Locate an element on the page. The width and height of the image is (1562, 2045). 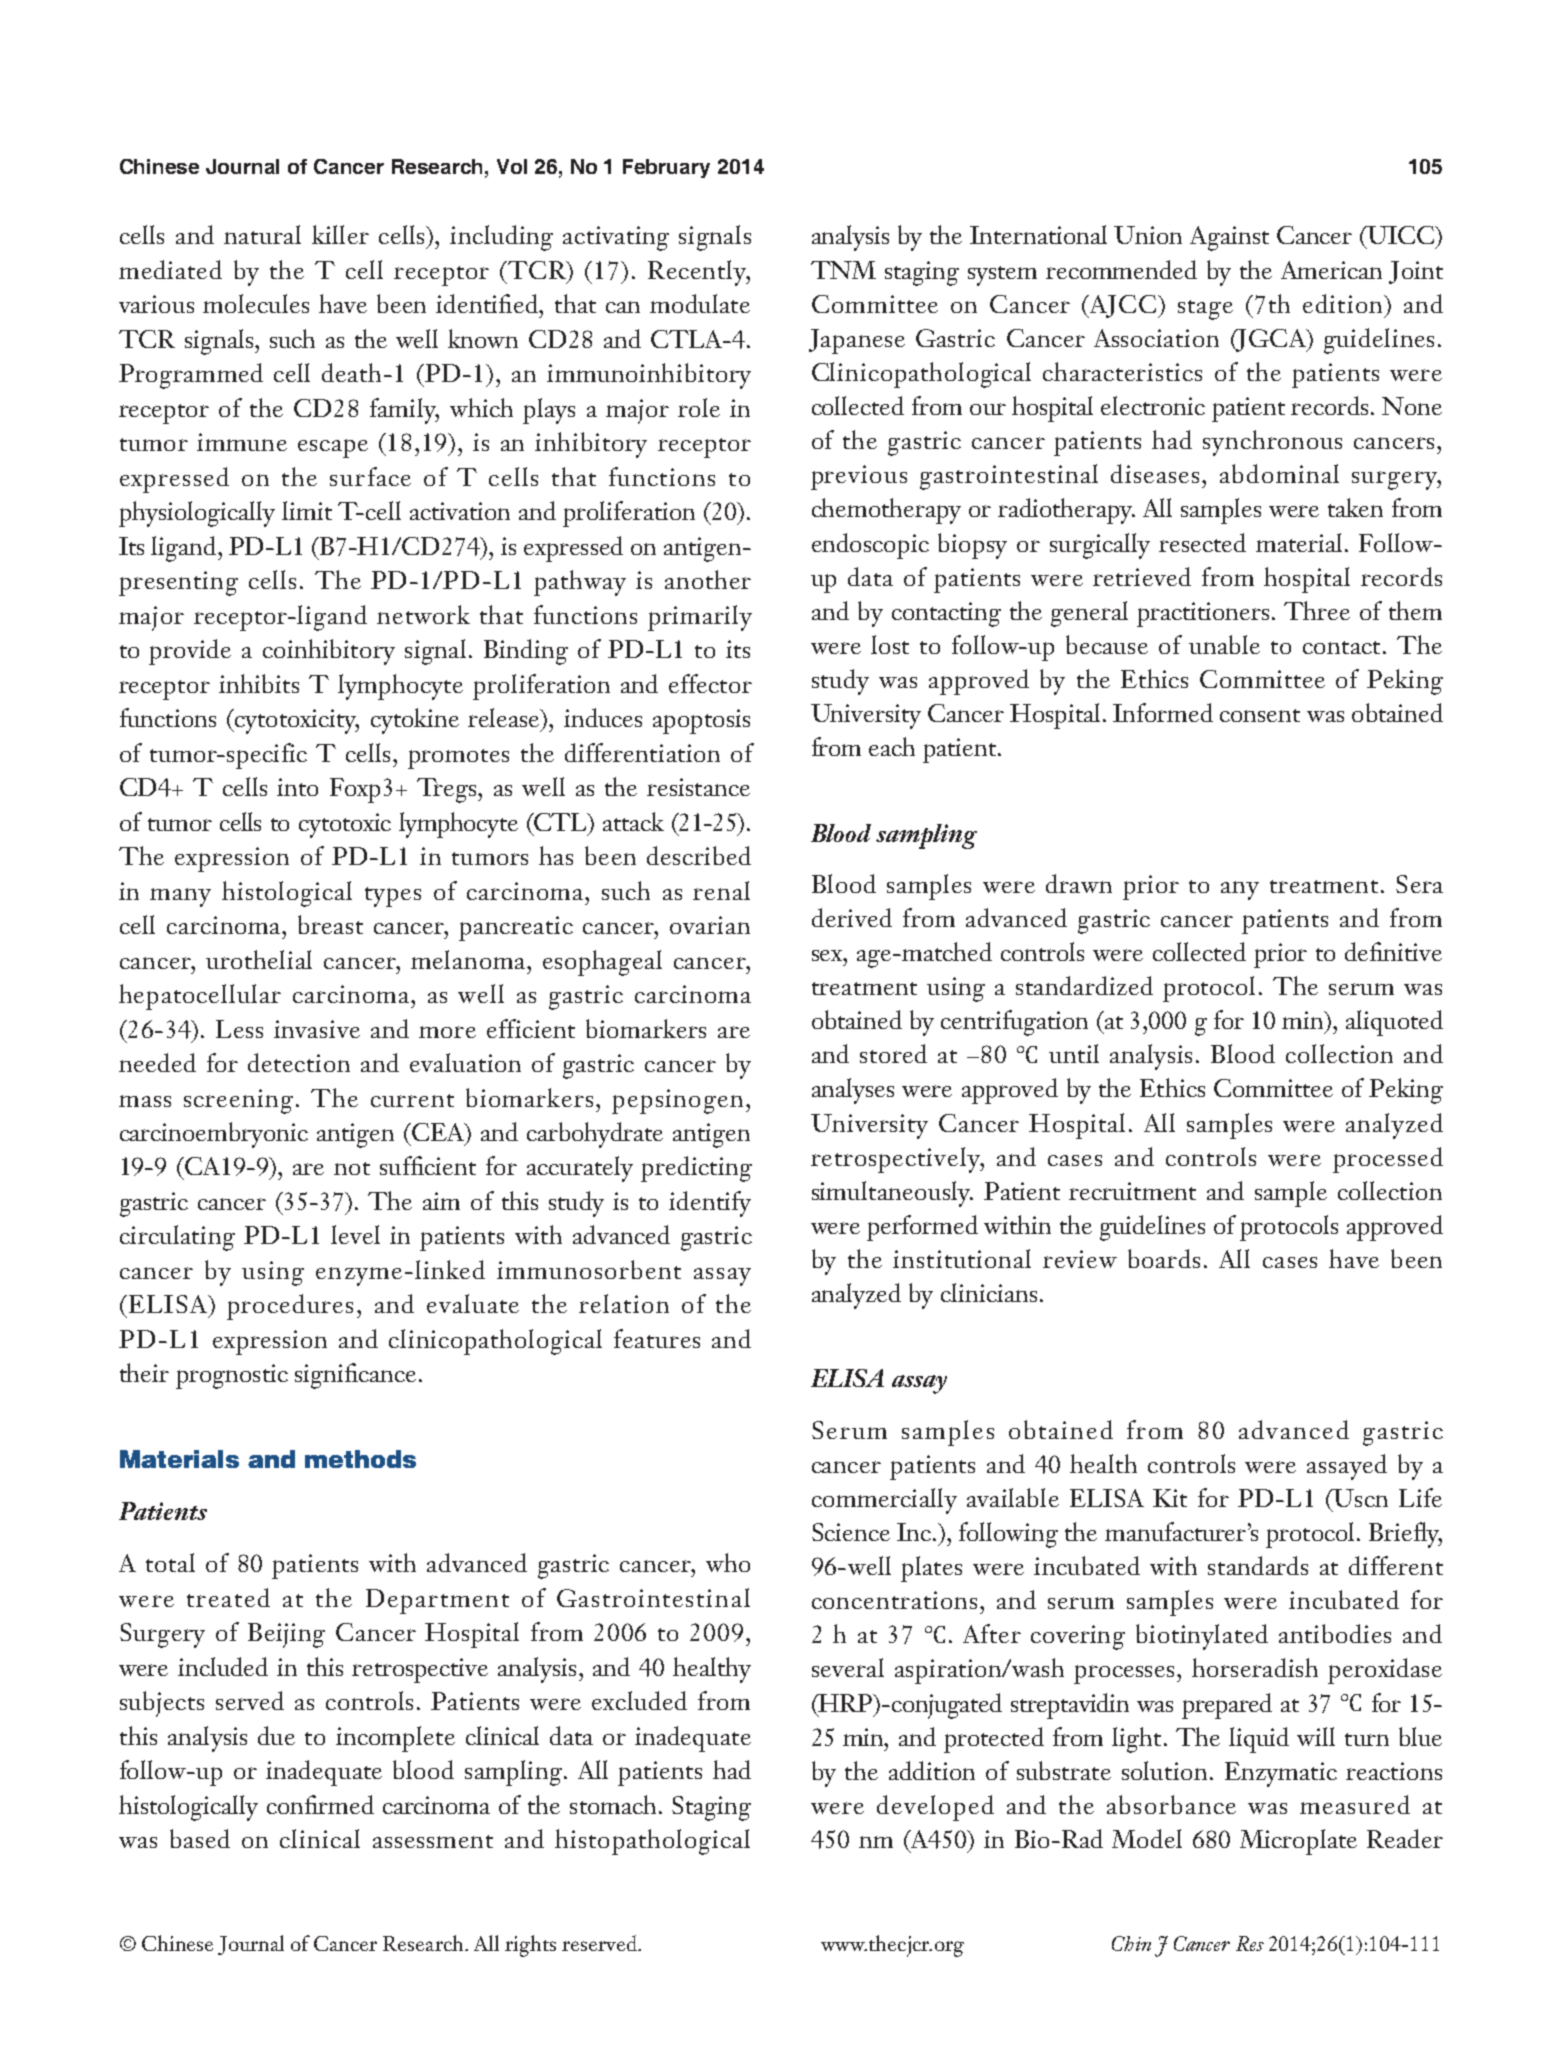
Model is located at coordinates (1147, 1838).
